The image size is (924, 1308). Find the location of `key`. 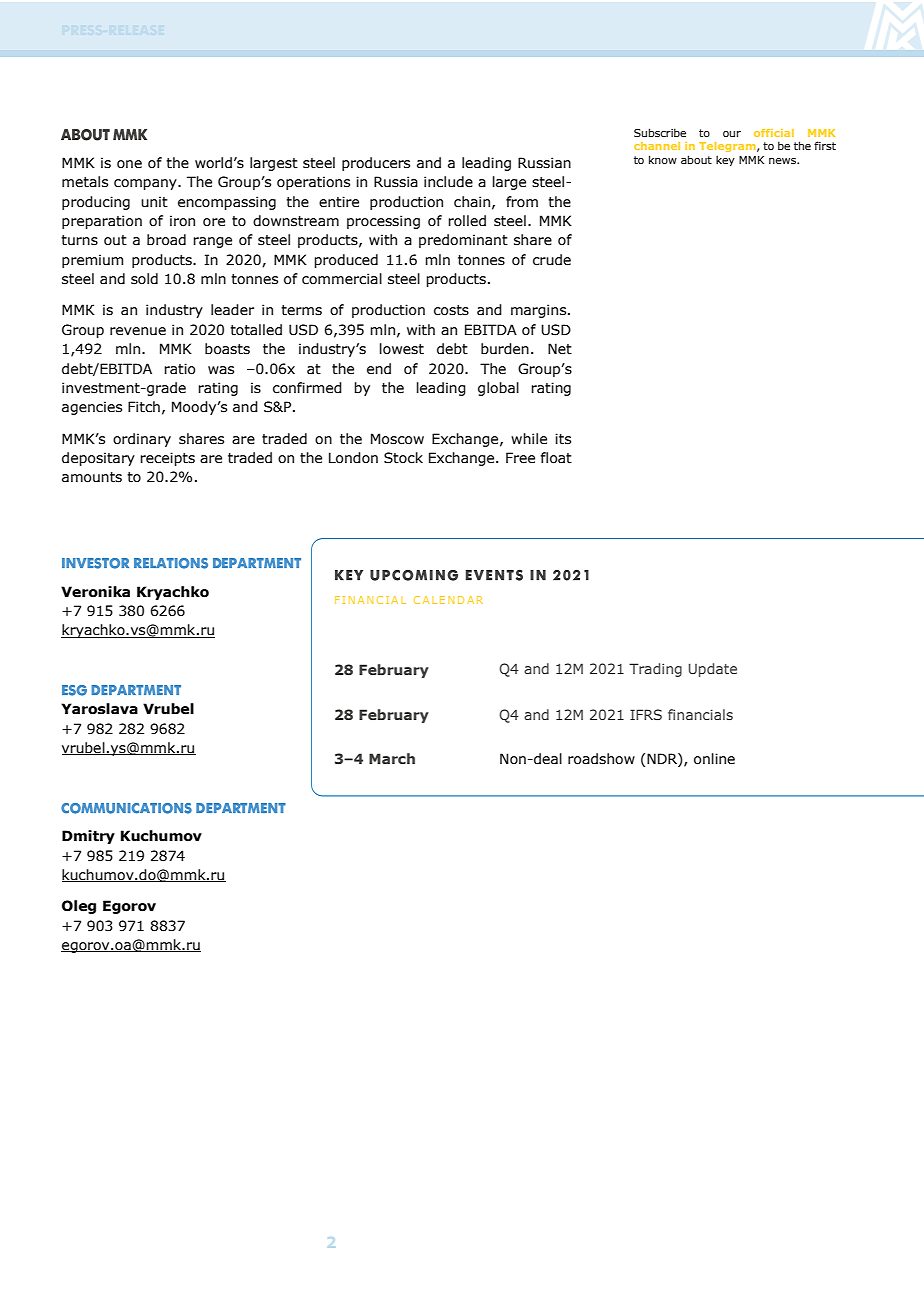

key is located at coordinates (725, 160).
